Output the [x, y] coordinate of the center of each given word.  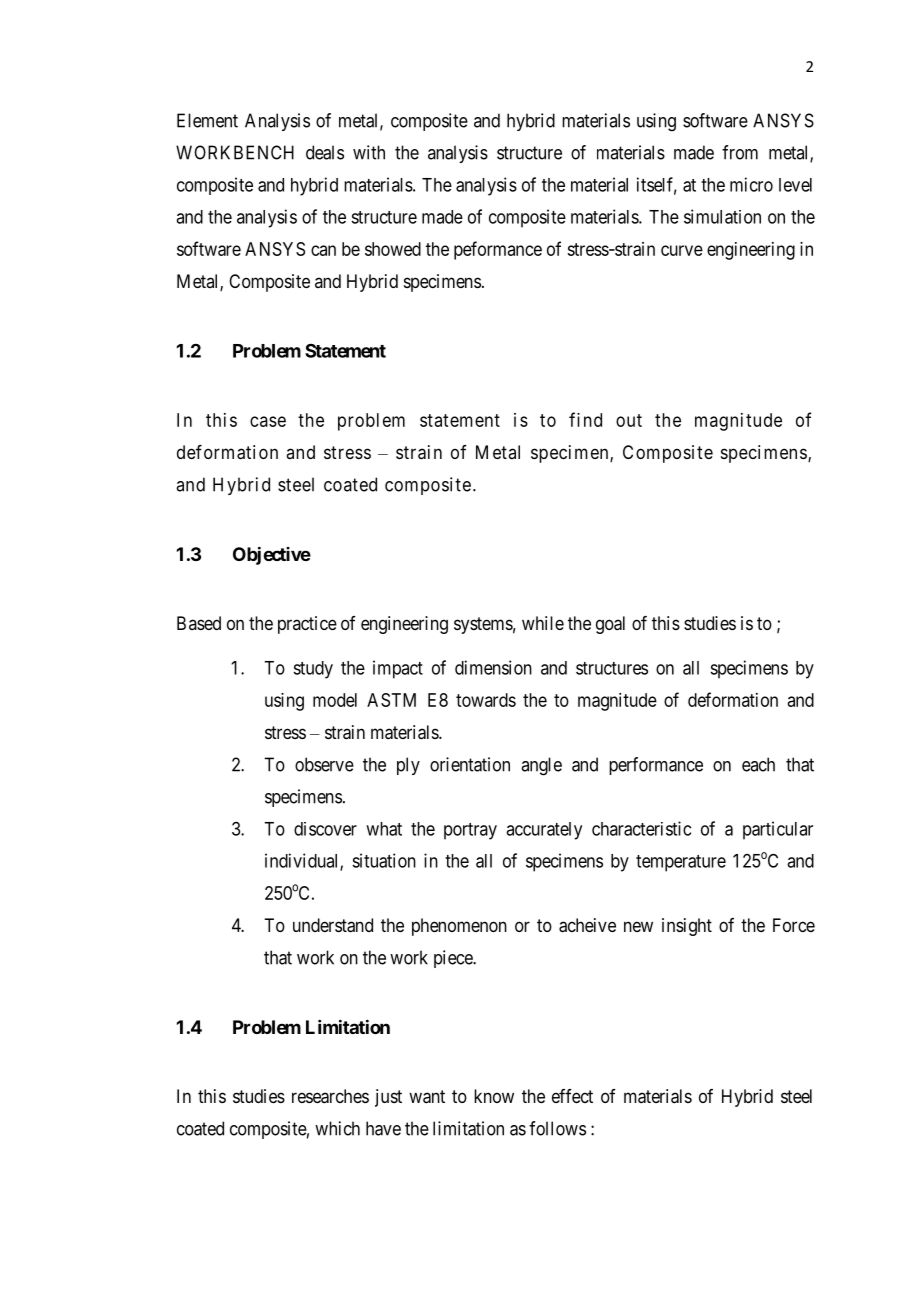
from [740, 152]
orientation [470, 764]
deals [325, 152]
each [758, 764]
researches [330, 1096]
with [369, 152]
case [268, 421]
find [585, 419]
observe [324, 764]
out [629, 420]
